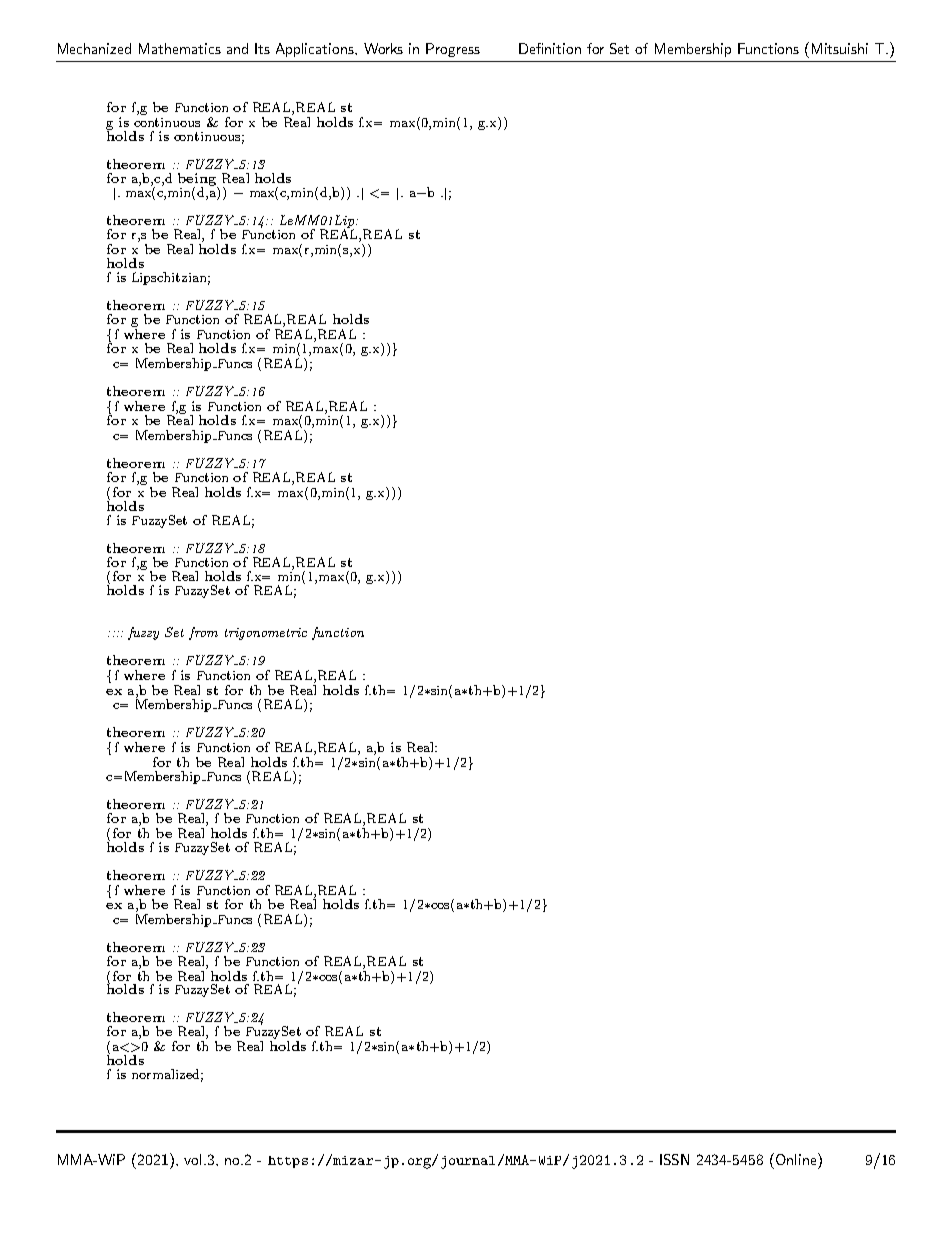 The height and width of the page is (1233, 952). What do you see at coordinates (674, 1159) in the page?
I see `ISSN` at bounding box center [674, 1159].
